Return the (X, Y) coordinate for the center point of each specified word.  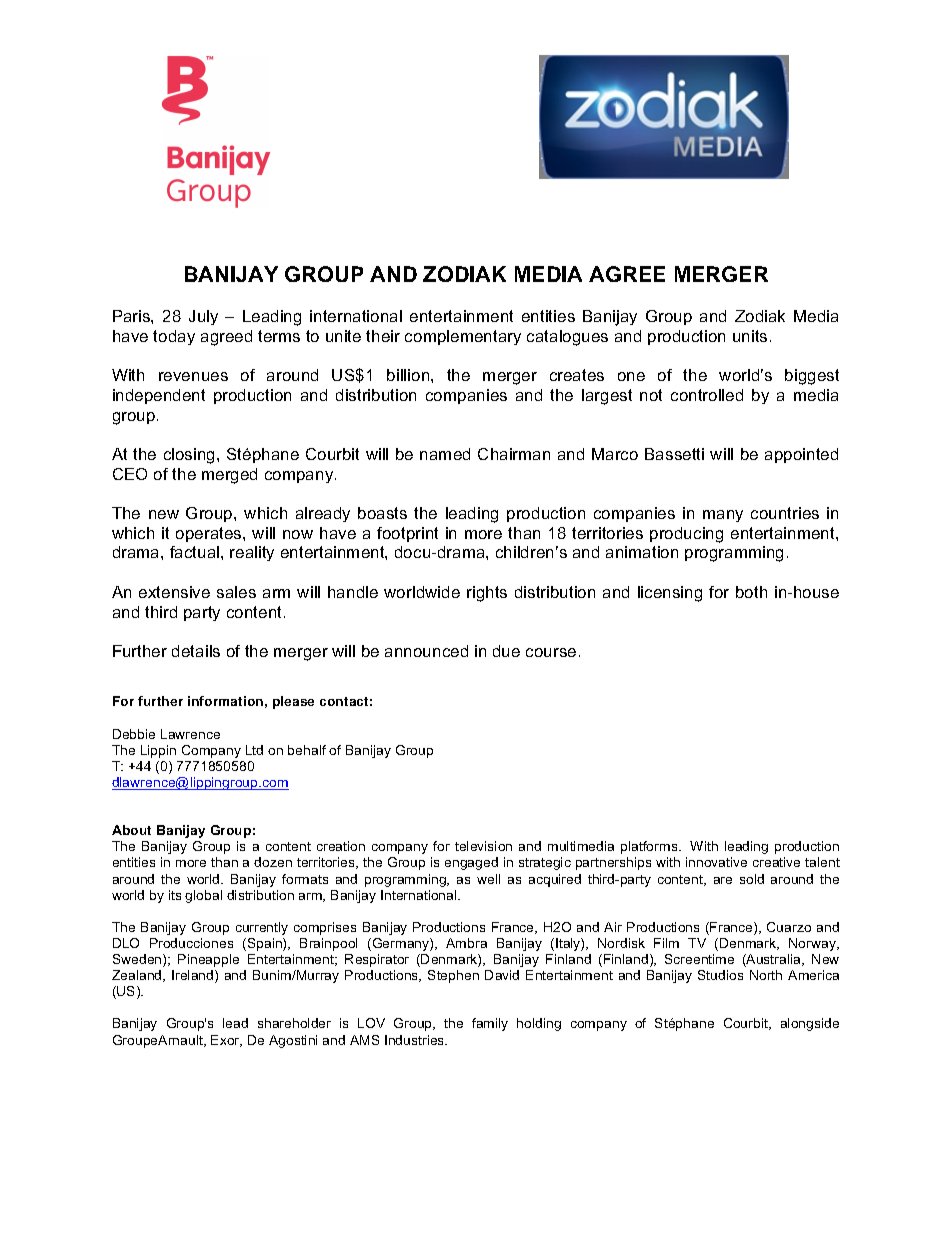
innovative (716, 862)
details (196, 651)
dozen (273, 862)
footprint (407, 534)
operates (210, 534)
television (483, 846)
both (751, 592)
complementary (463, 337)
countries (785, 513)
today (174, 337)
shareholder (294, 1023)
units (750, 336)
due (506, 651)
